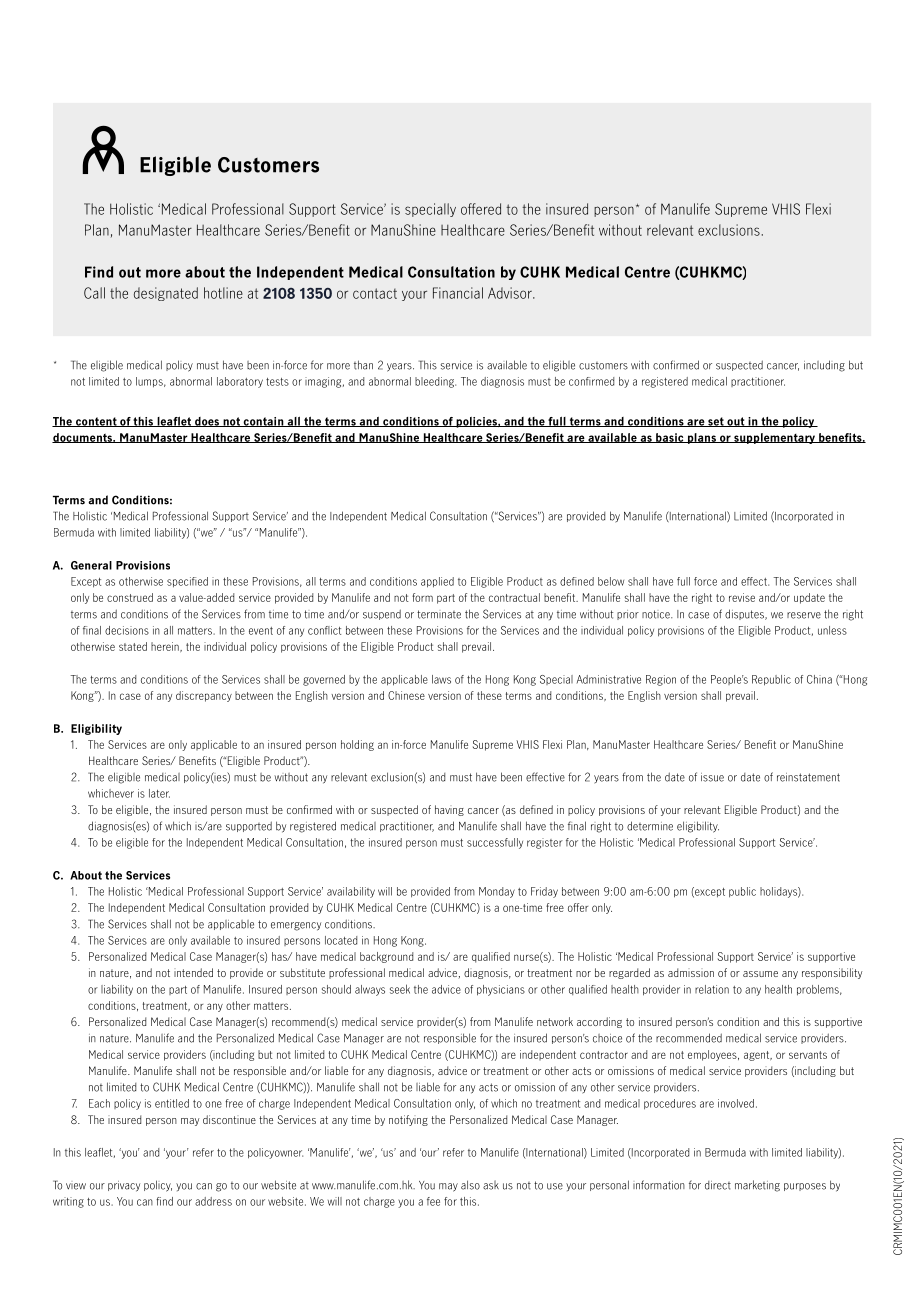 The width and height of the screenshot is (924, 1308). Describe the element at coordinates (757, 1186) in the screenshot. I see `marketing` at that location.
